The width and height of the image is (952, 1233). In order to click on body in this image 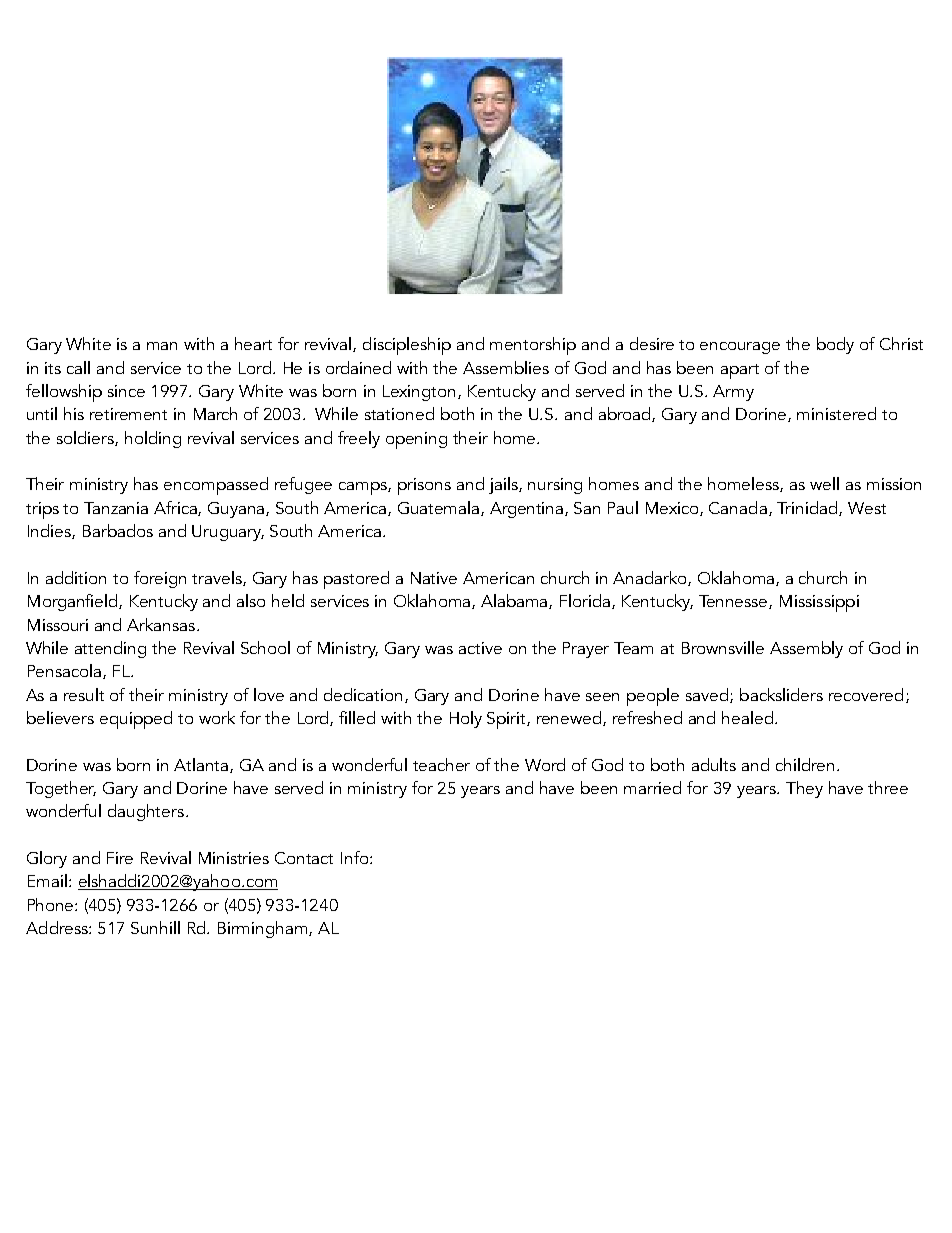, I will do `click(835, 345)`.
